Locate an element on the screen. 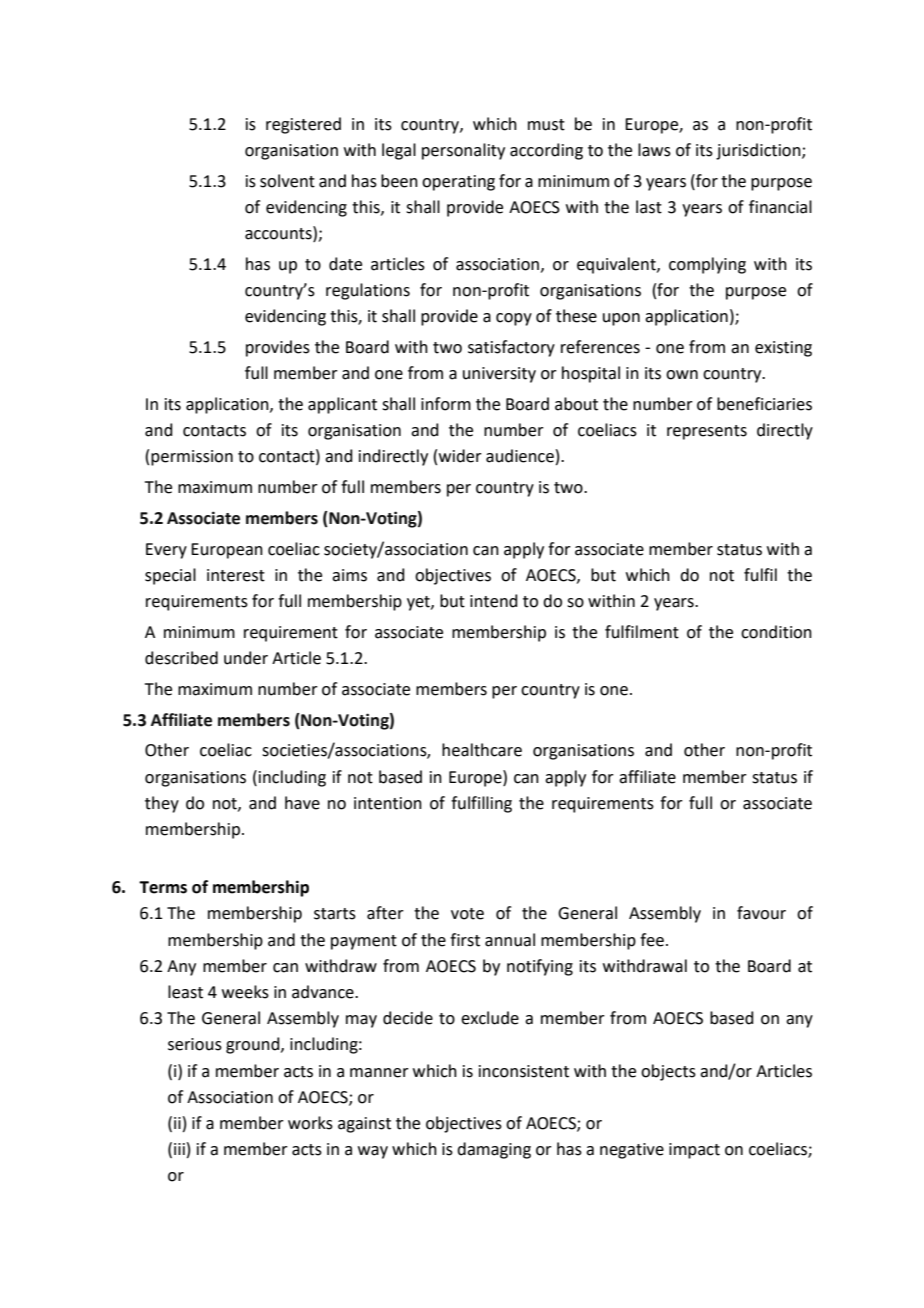 The height and width of the screenshot is (1308, 924). personality is located at coordinates (463, 151).
